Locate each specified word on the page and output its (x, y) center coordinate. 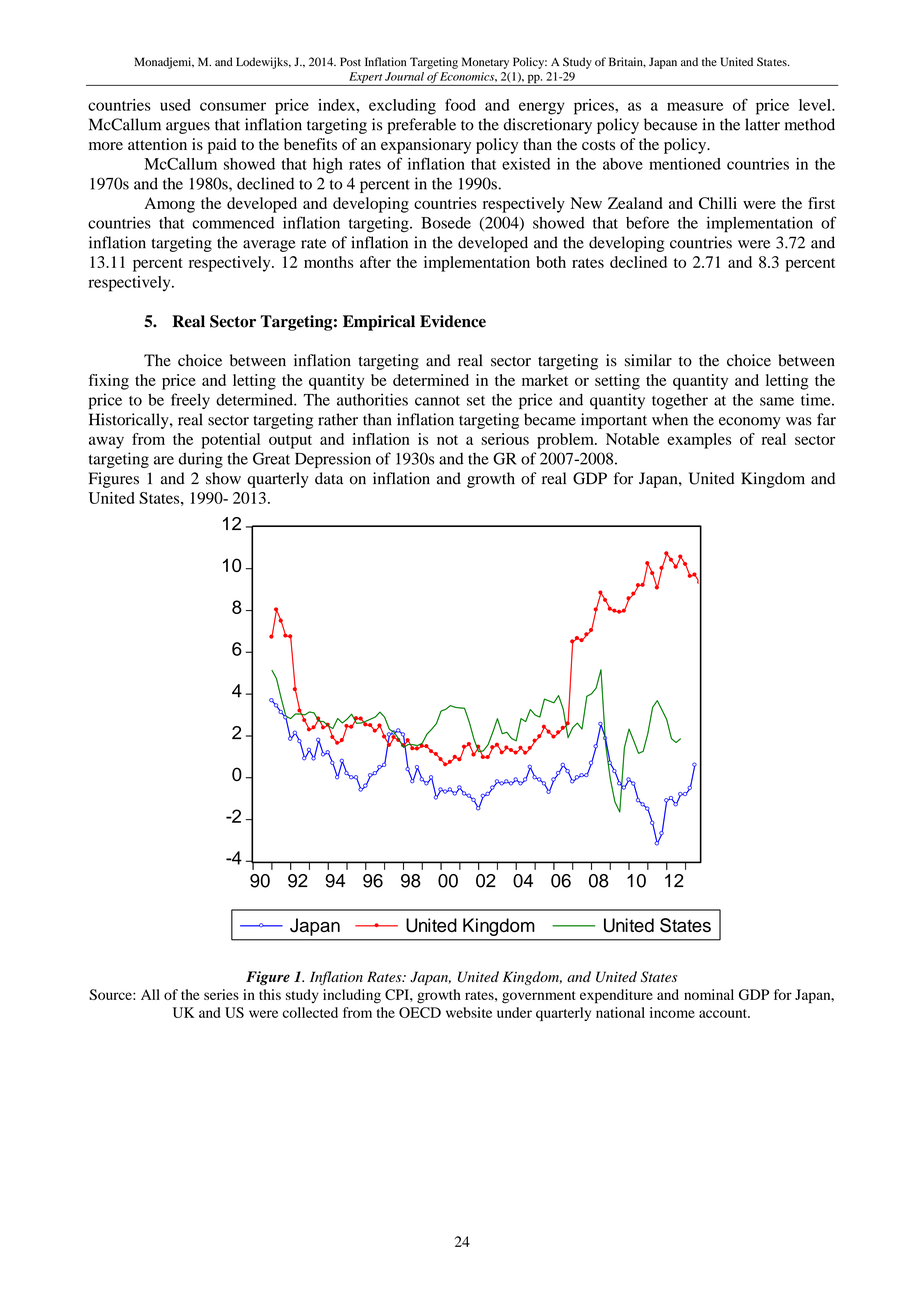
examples (699, 441)
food (460, 104)
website (469, 1012)
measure (695, 106)
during (201, 460)
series (221, 994)
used (175, 105)
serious (505, 439)
